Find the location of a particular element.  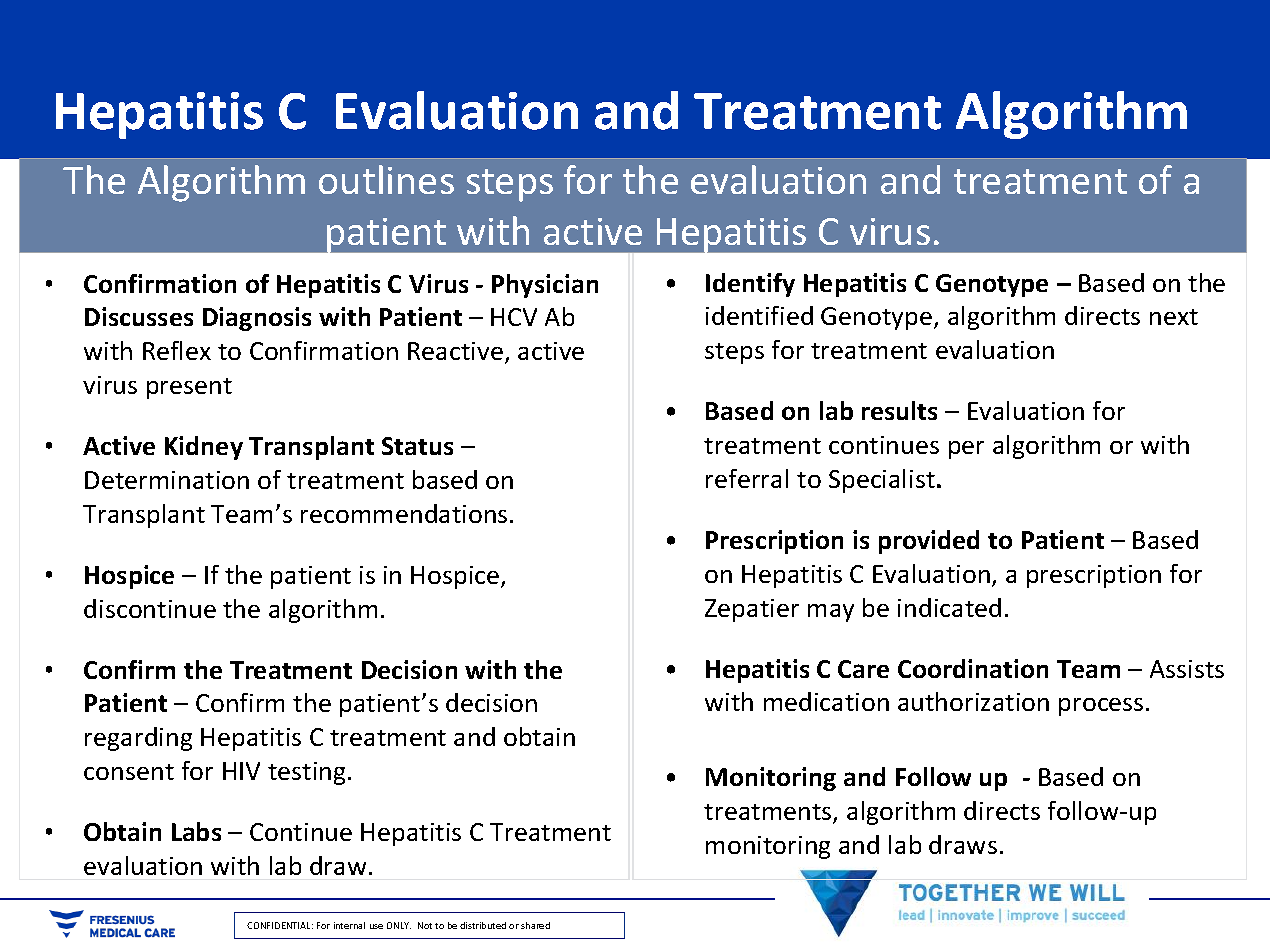

CONFIDENTIAL is located at coordinates (280, 925).
